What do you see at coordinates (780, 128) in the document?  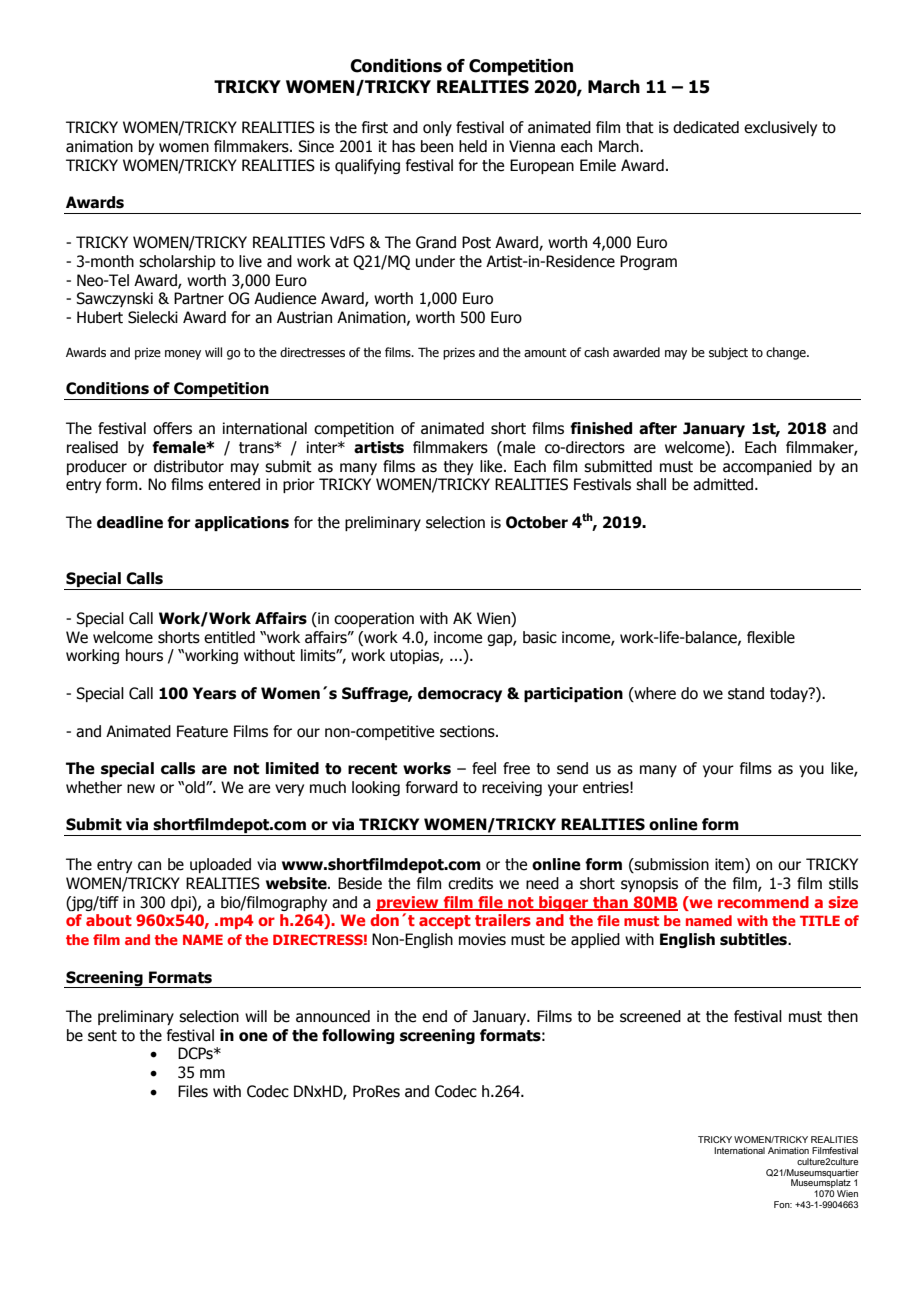 I see `exclusively` at bounding box center [780, 128].
